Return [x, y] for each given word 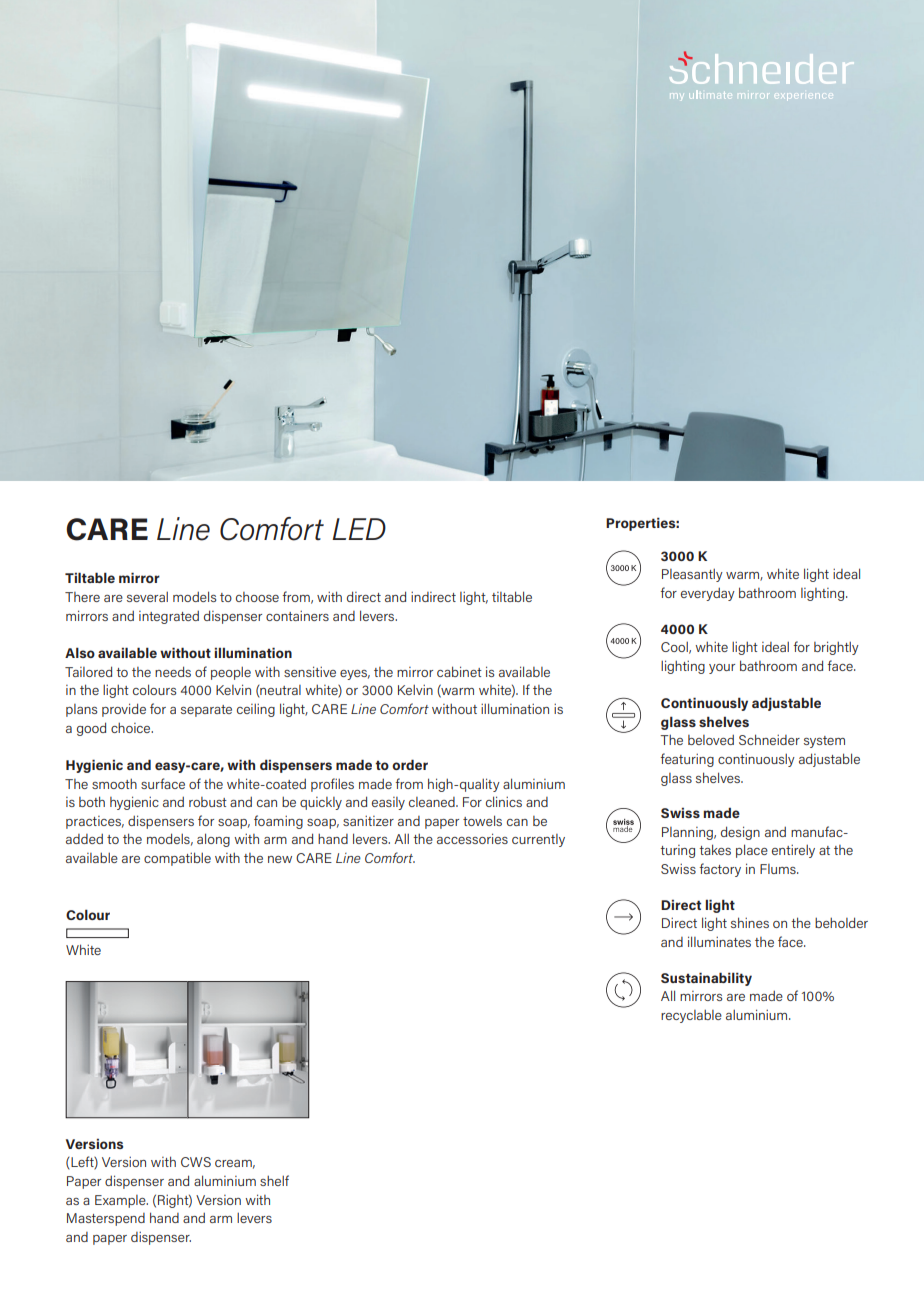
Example [121, 1201]
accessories [472, 838]
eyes [355, 675]
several [147, 596]
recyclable [691, 1016]
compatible [177, 859]
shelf [274, 1180]
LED [359, 529]
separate [206, 711]
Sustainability [706, 979]
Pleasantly [692, 575]
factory [720, 870]
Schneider [769, 739]
